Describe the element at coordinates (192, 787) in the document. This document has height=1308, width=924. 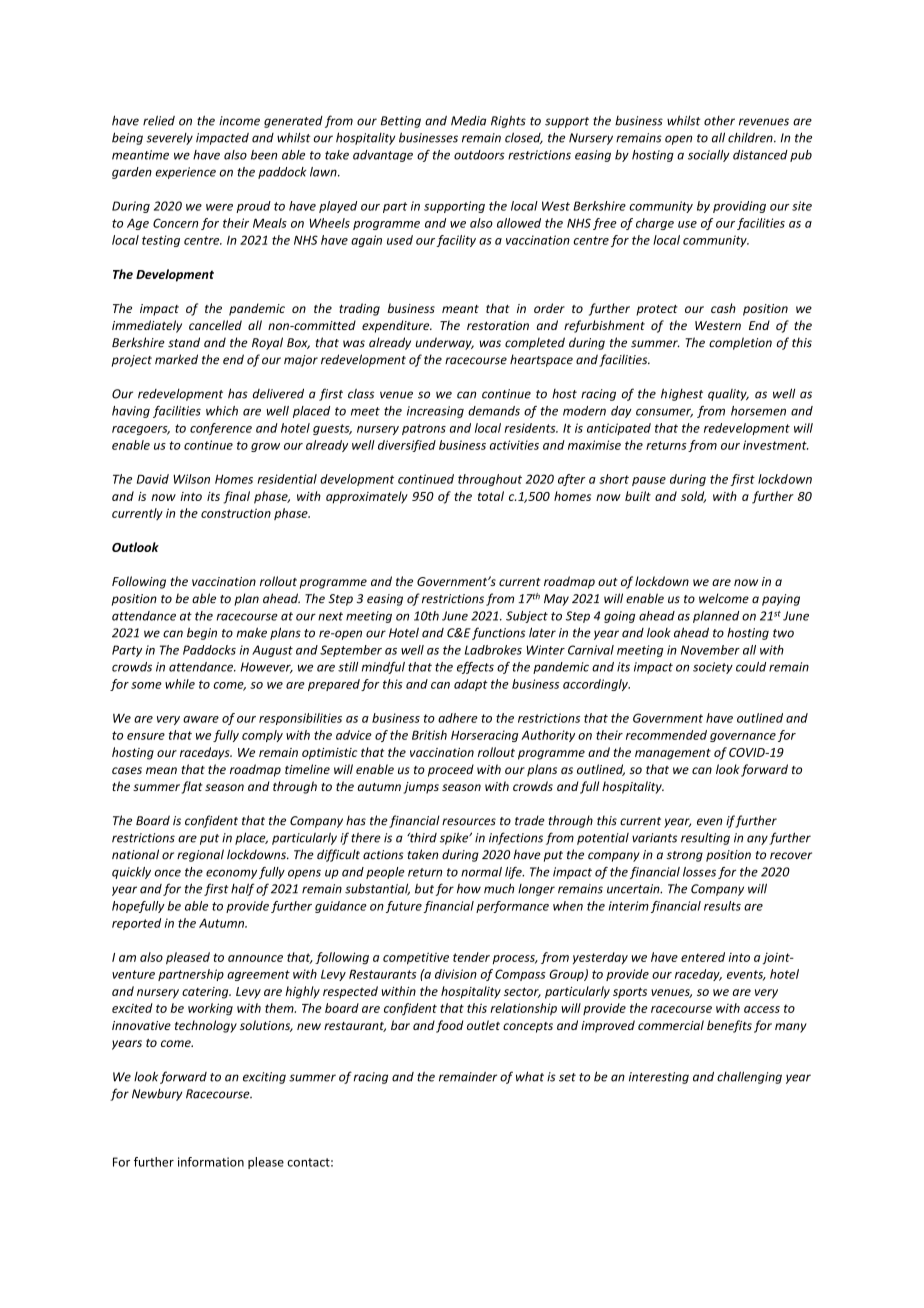
I see `flat` at that location.
